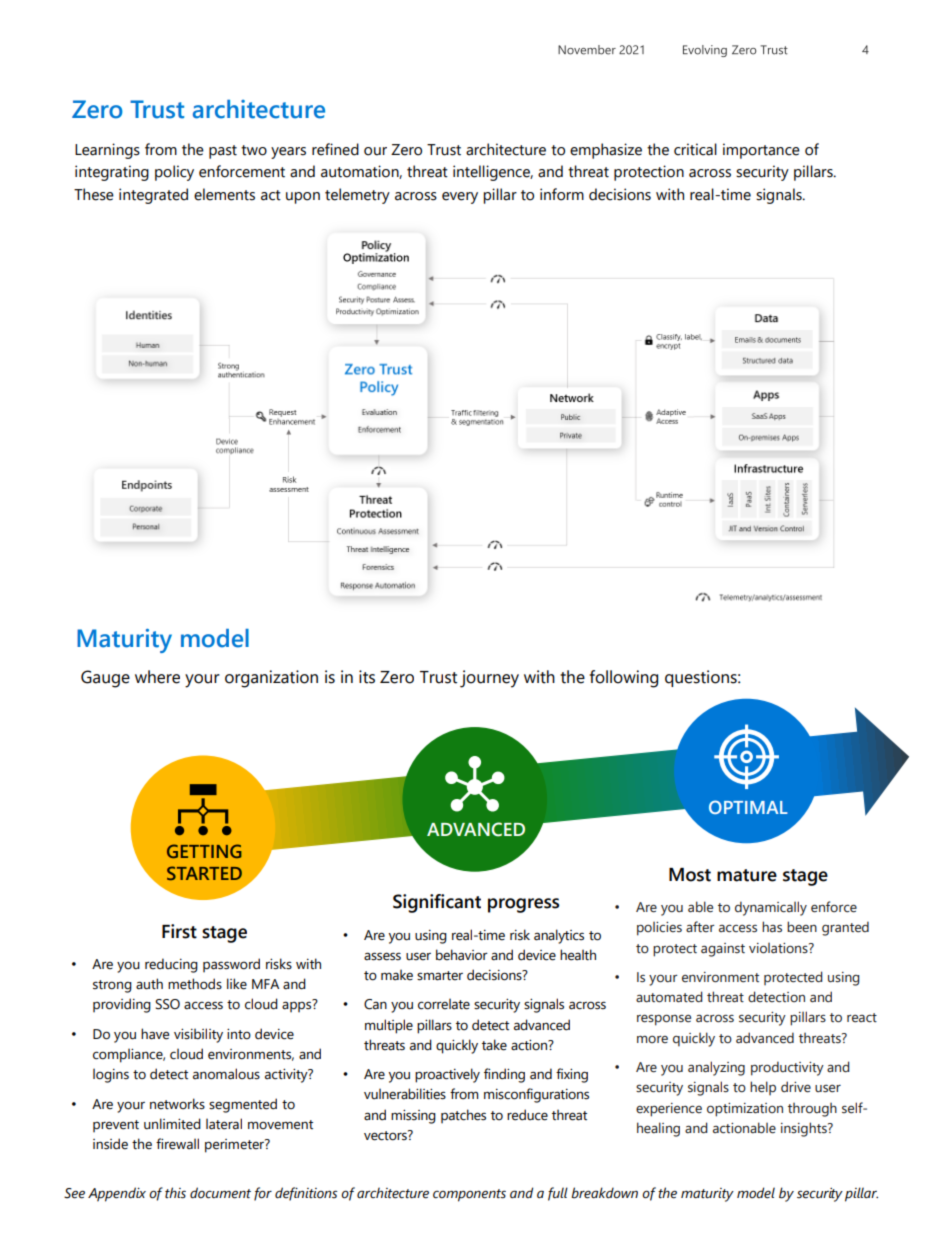  I want to click on firewall, so click(177, 1144).
